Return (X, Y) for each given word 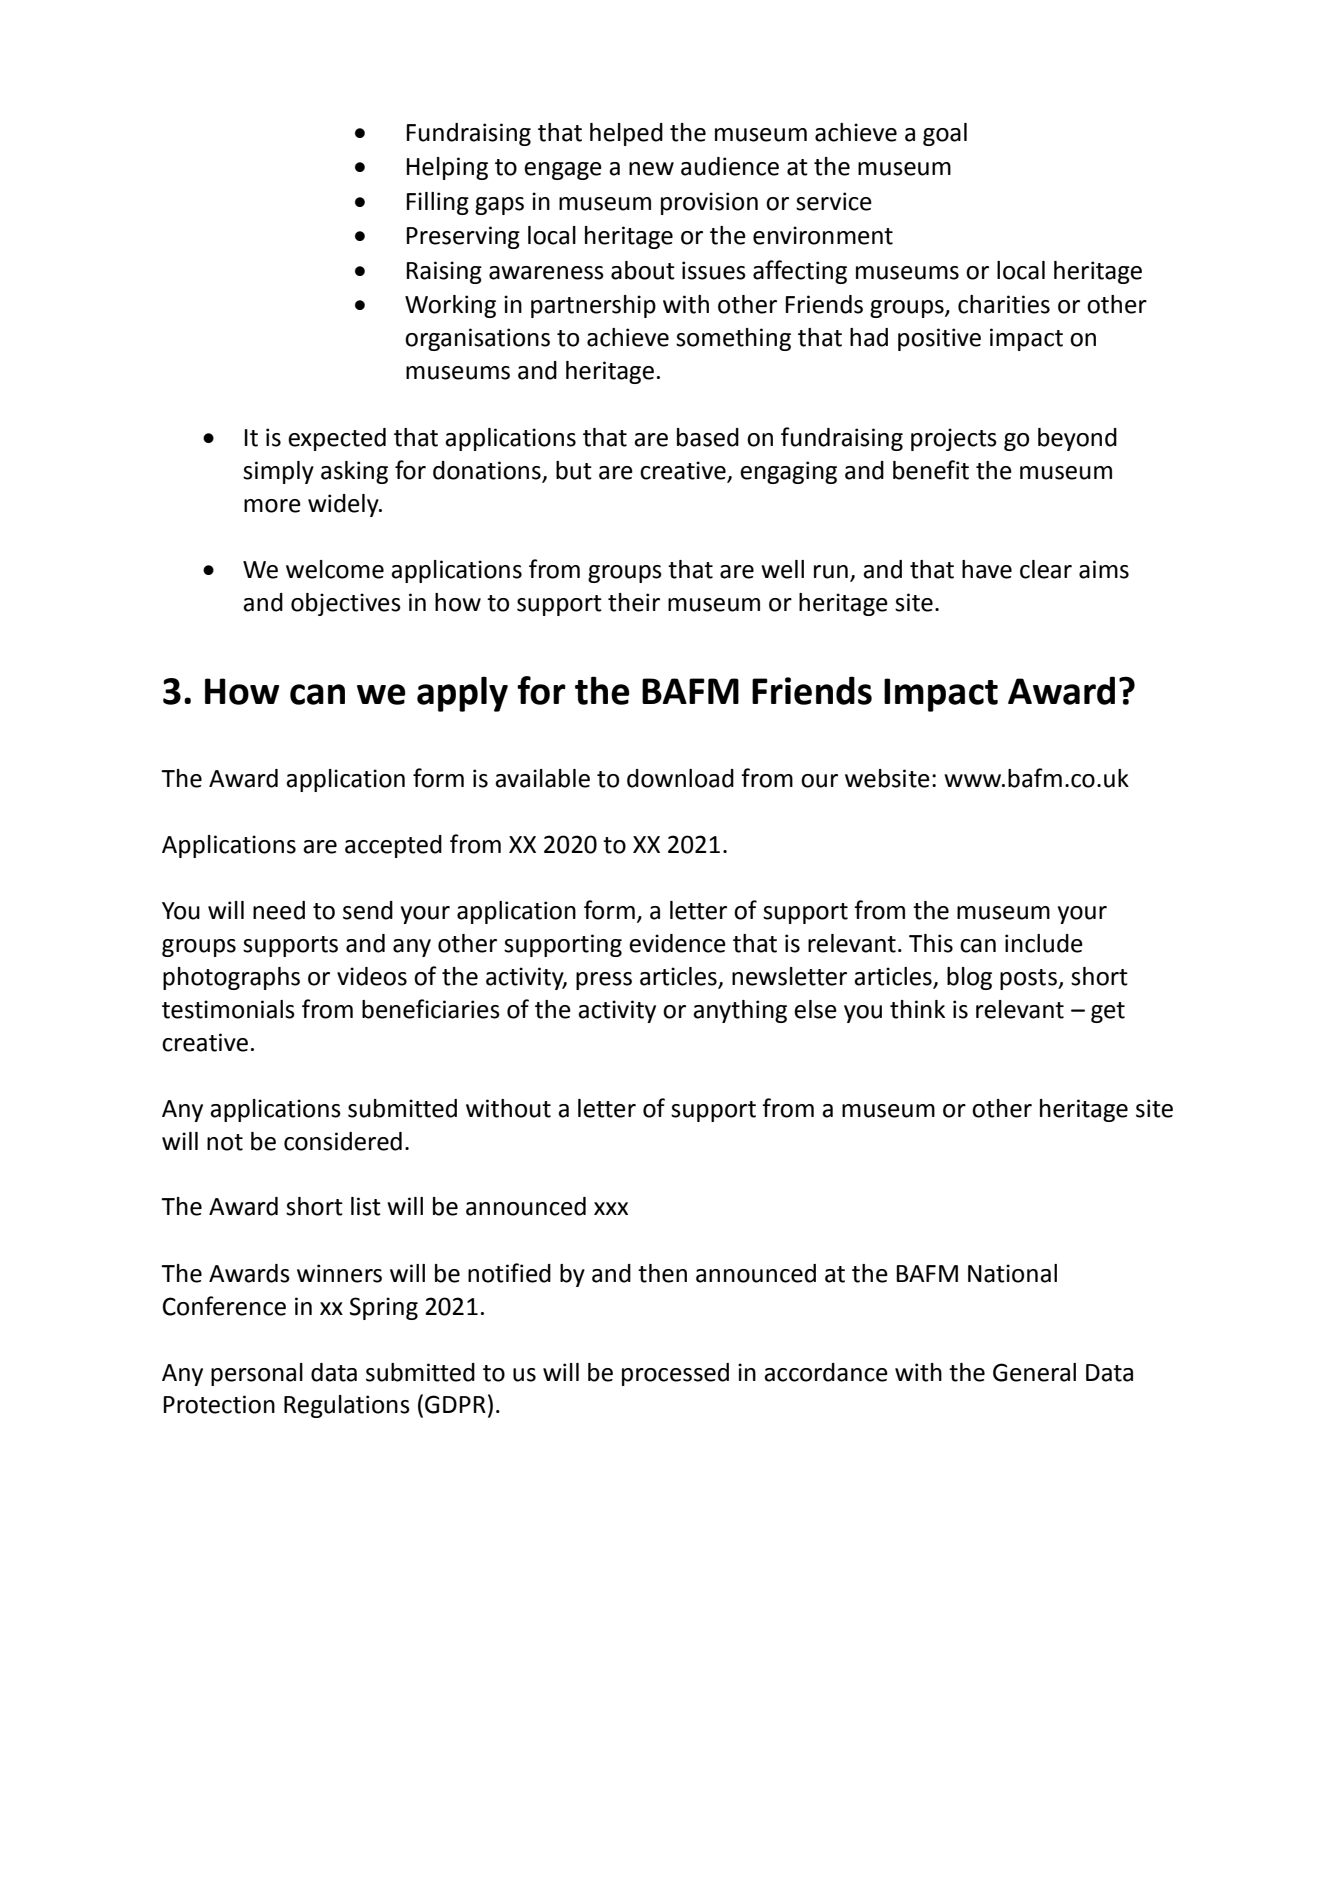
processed (675, 1374)
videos (372, 976)
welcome (335, 569)
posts (1029, 979)
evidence (677, 943)
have (987, 569)
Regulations (347, 1406)
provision (709, 203)
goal (945, 134)
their (634, 602)
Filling (437, 203)
